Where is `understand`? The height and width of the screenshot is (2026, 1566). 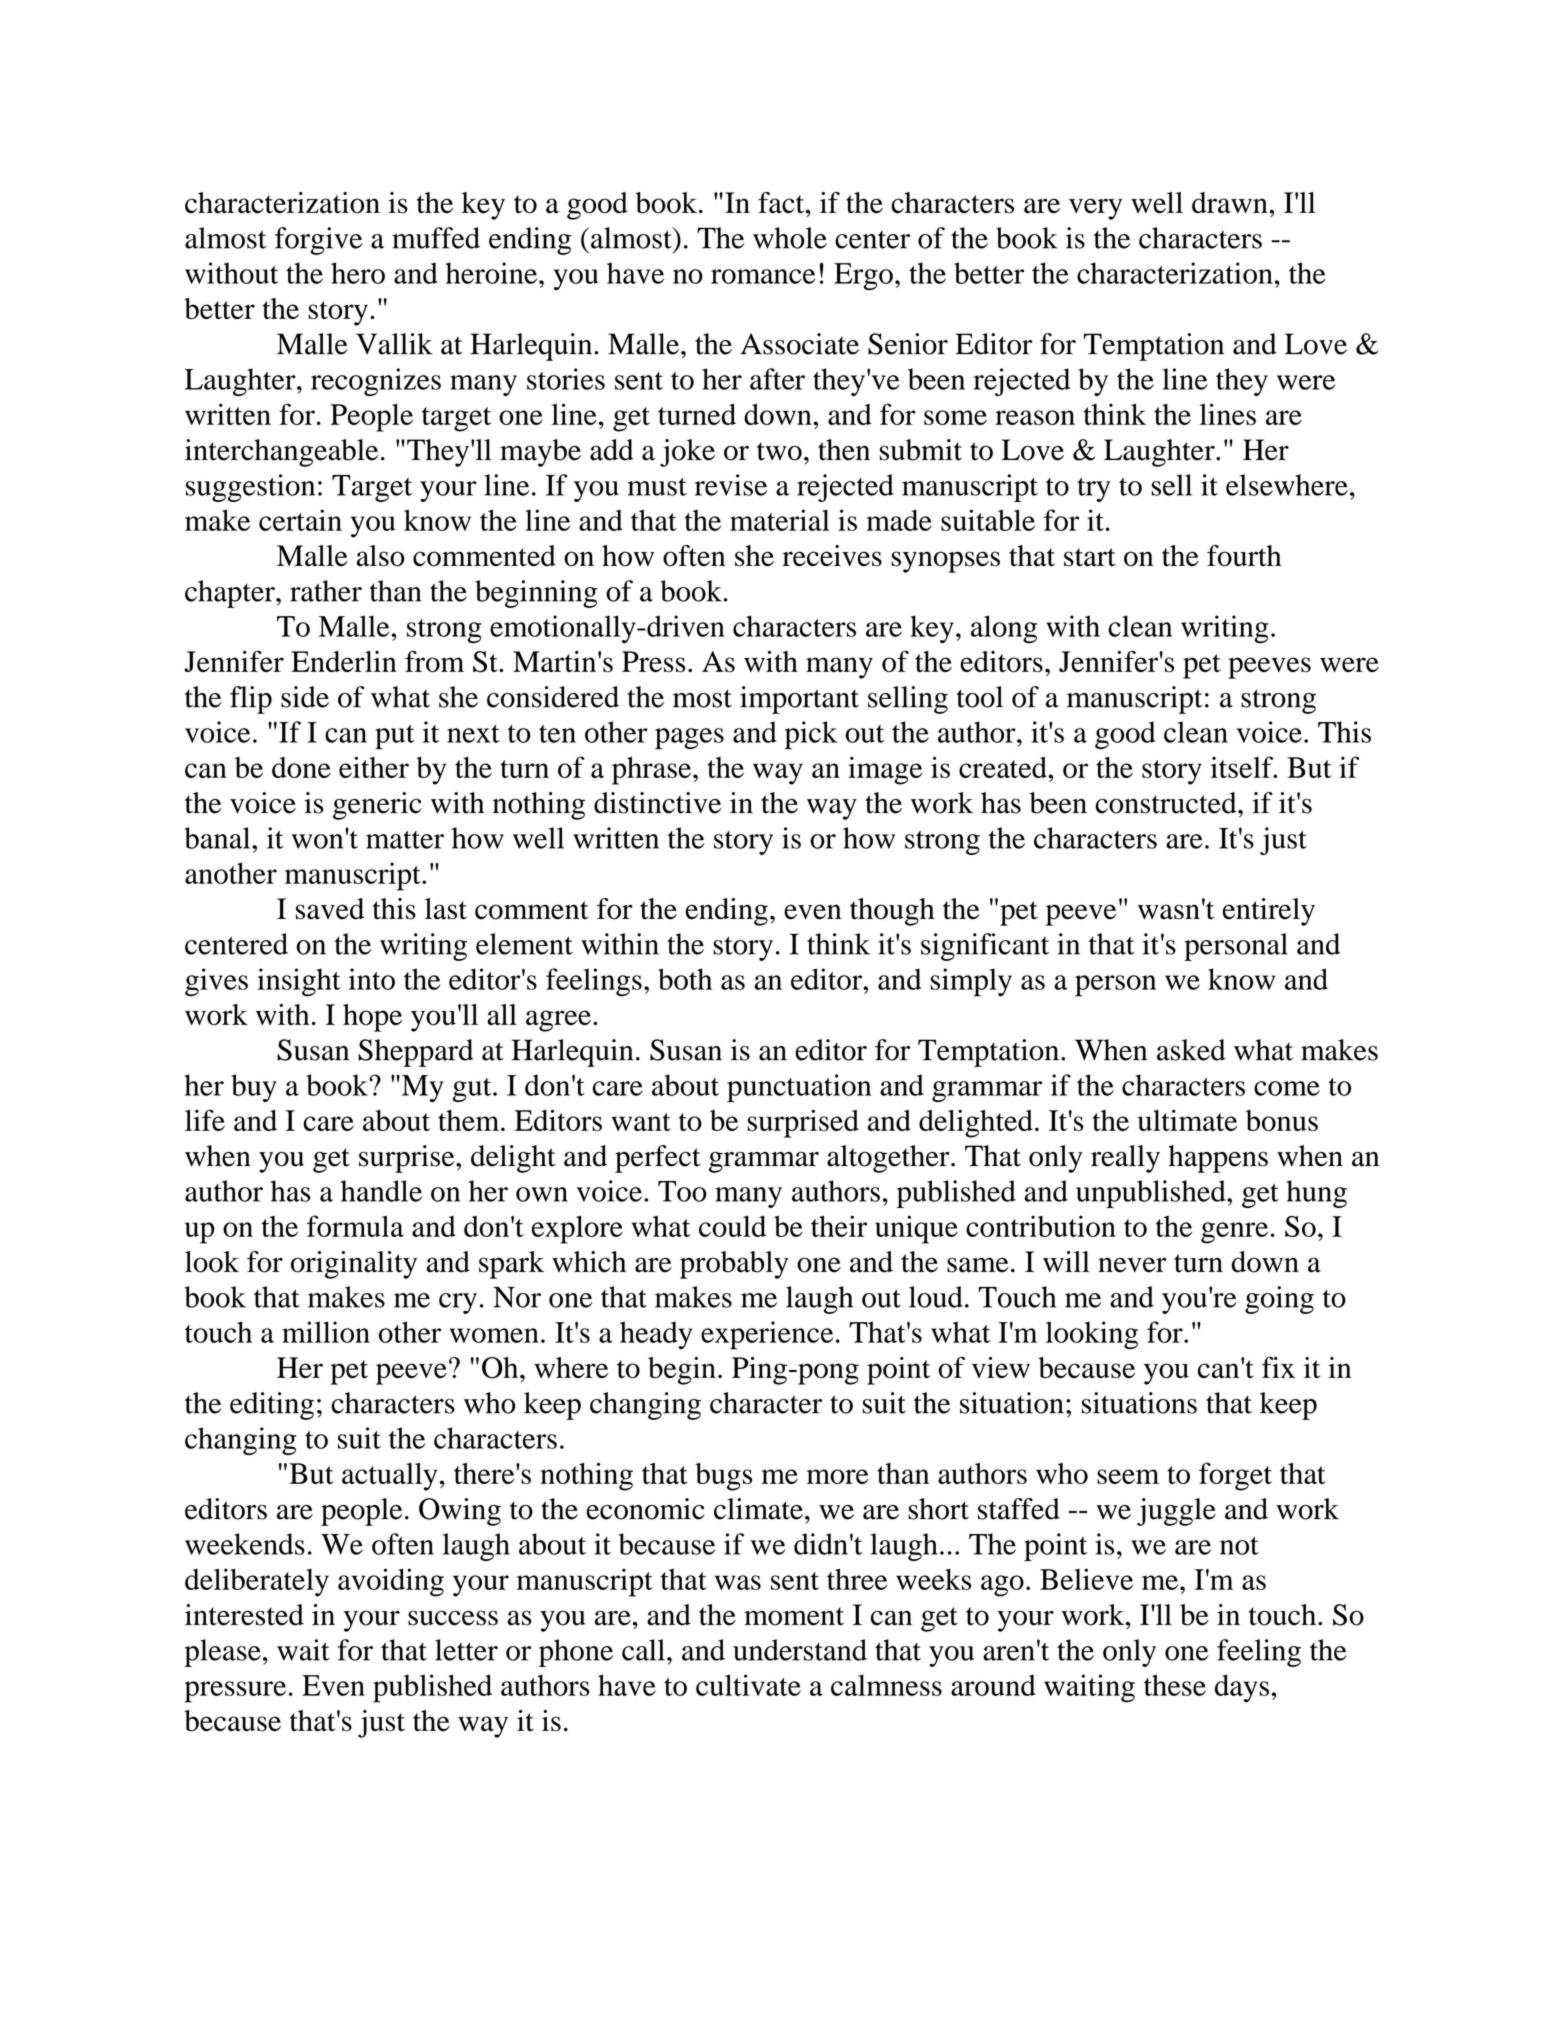
understand is located at coordinates (800, 1650).
